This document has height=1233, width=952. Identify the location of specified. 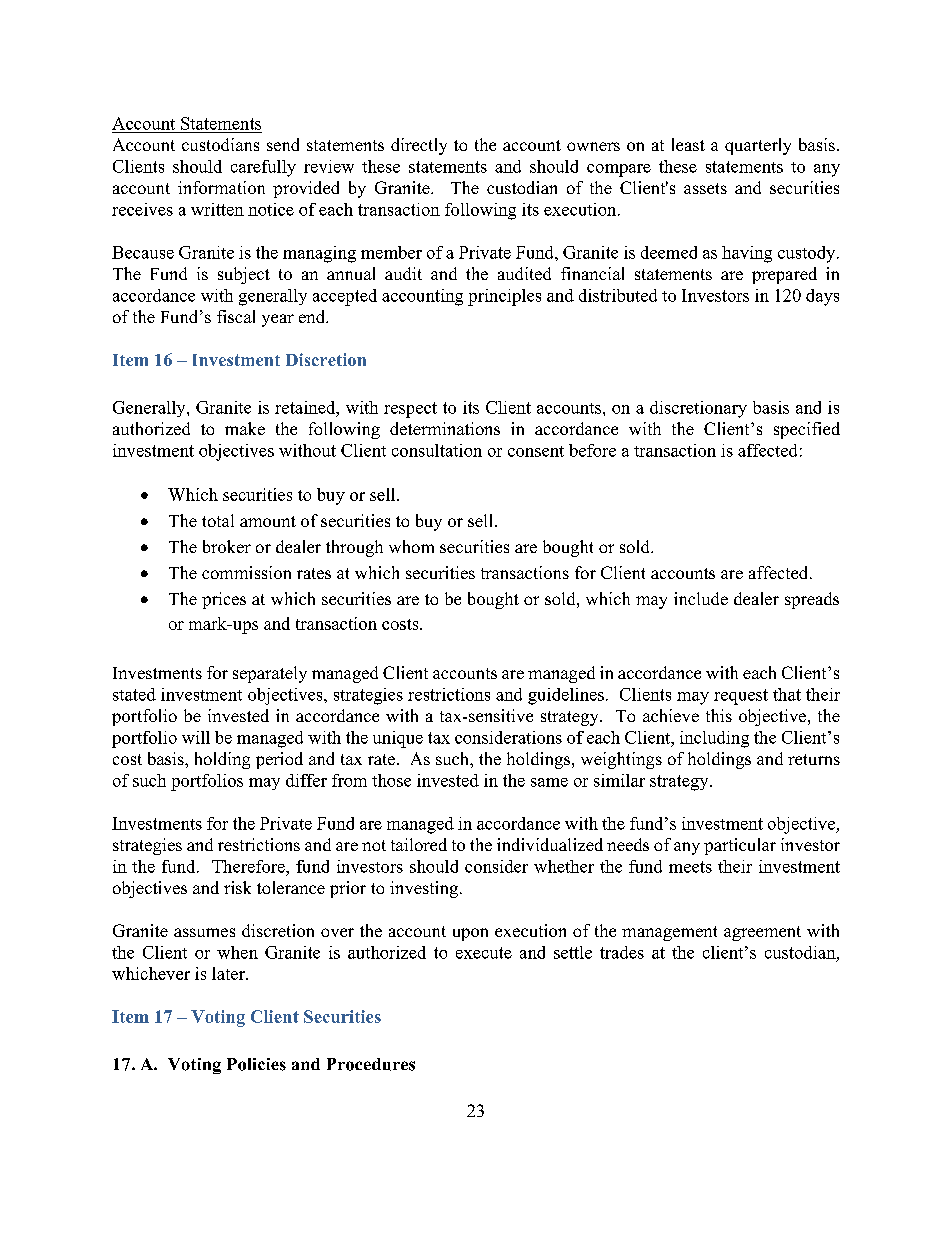
(807, 430).
